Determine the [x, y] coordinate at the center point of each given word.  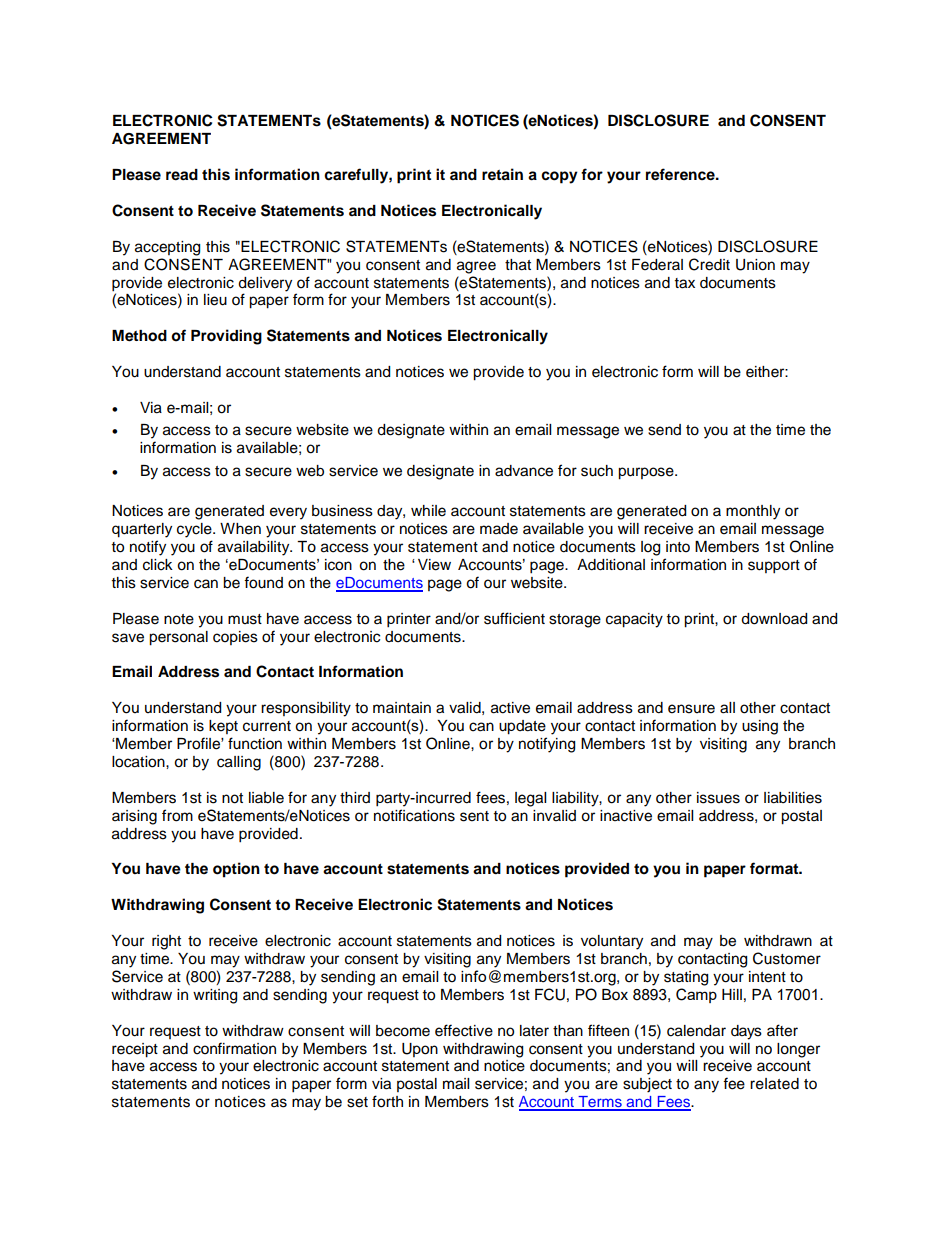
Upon [420, 1050]
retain [502, 174]
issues [718, 798]
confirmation [234, 1048]
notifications [414, 815]
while [428, 511]
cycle [195, 530]
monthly [753, 512]
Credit [709, 264]
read [182, 175]
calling [239, 763]
